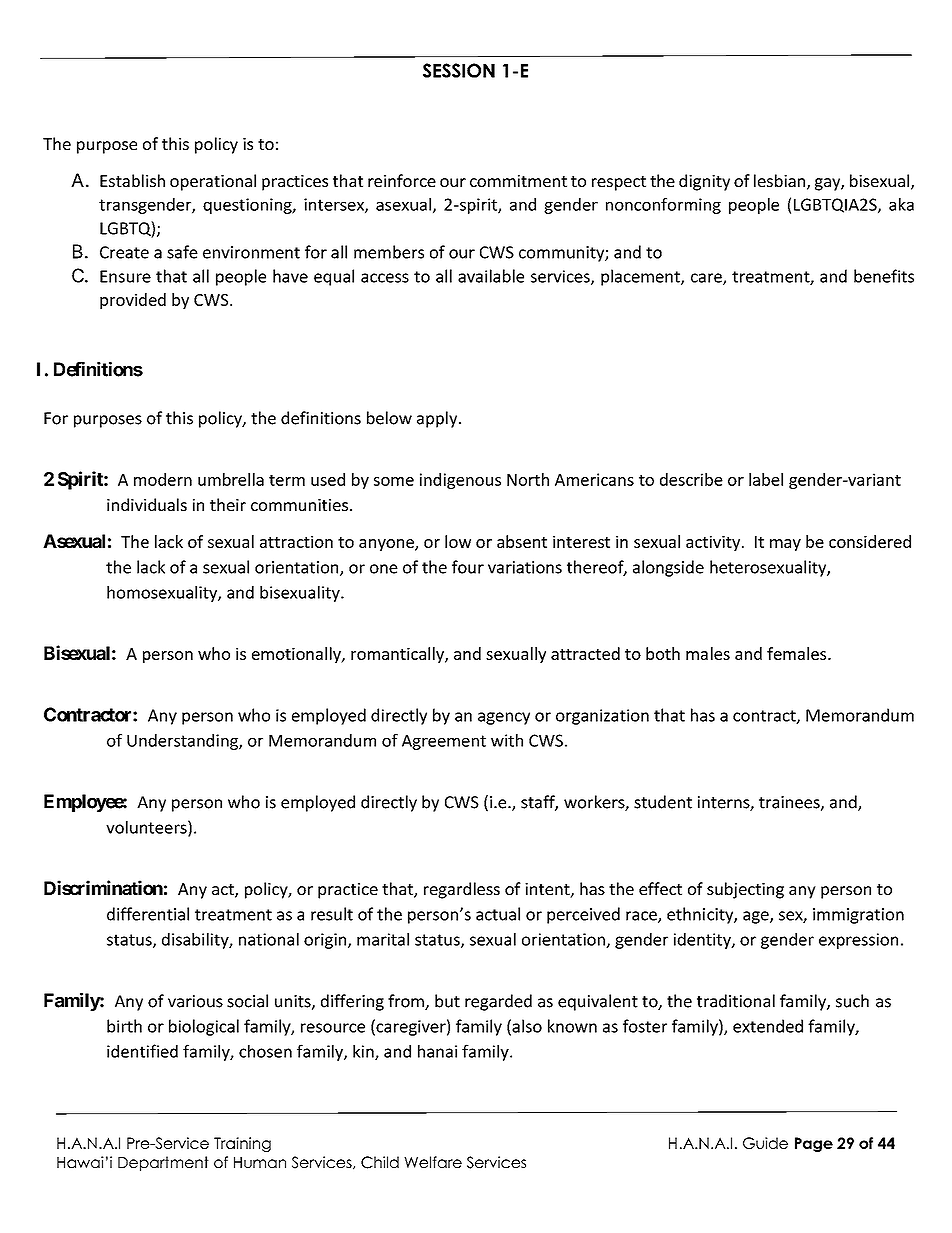 The height and width of the page is (1233, 952). What do you see at coordinates (242, 1144) in the page?
I see `Training` at bounding box center [242, 1144].
